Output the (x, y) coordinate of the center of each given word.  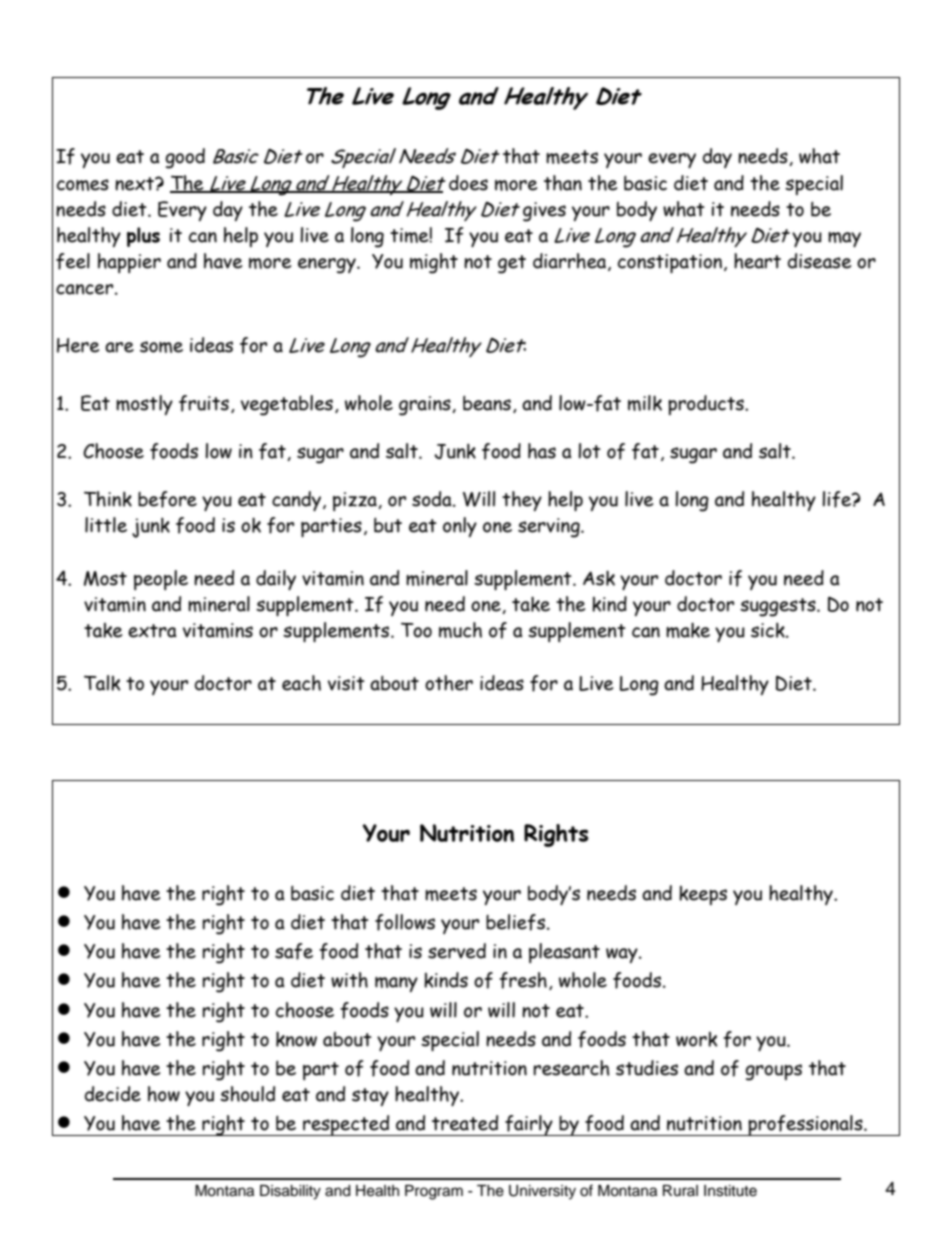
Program (434, 1192)
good (185, 158)
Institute (730, 1191)
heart (757, 261)
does (468, 183)
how (164, 1094)
